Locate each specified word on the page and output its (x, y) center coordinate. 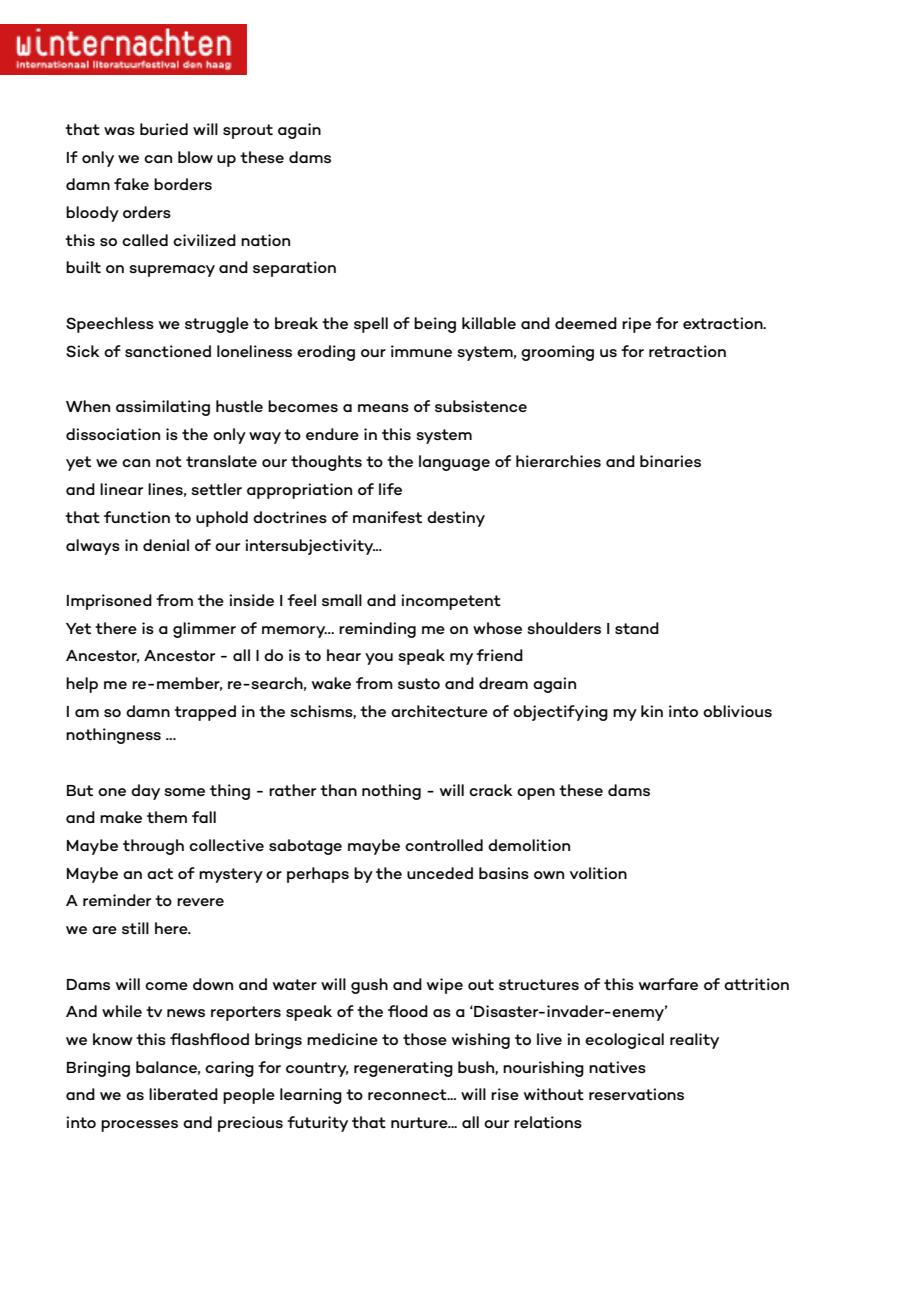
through (153, 847)
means (383, 408)
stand (637, 628)
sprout (248, 131)
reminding (377, 630)
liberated (183, 1094)
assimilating (163, 408)
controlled (444, 845)
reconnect (408, 1094)
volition (598, 873)
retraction (687, 351)
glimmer (204, 630)
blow (195, 157)
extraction (724, 323)
